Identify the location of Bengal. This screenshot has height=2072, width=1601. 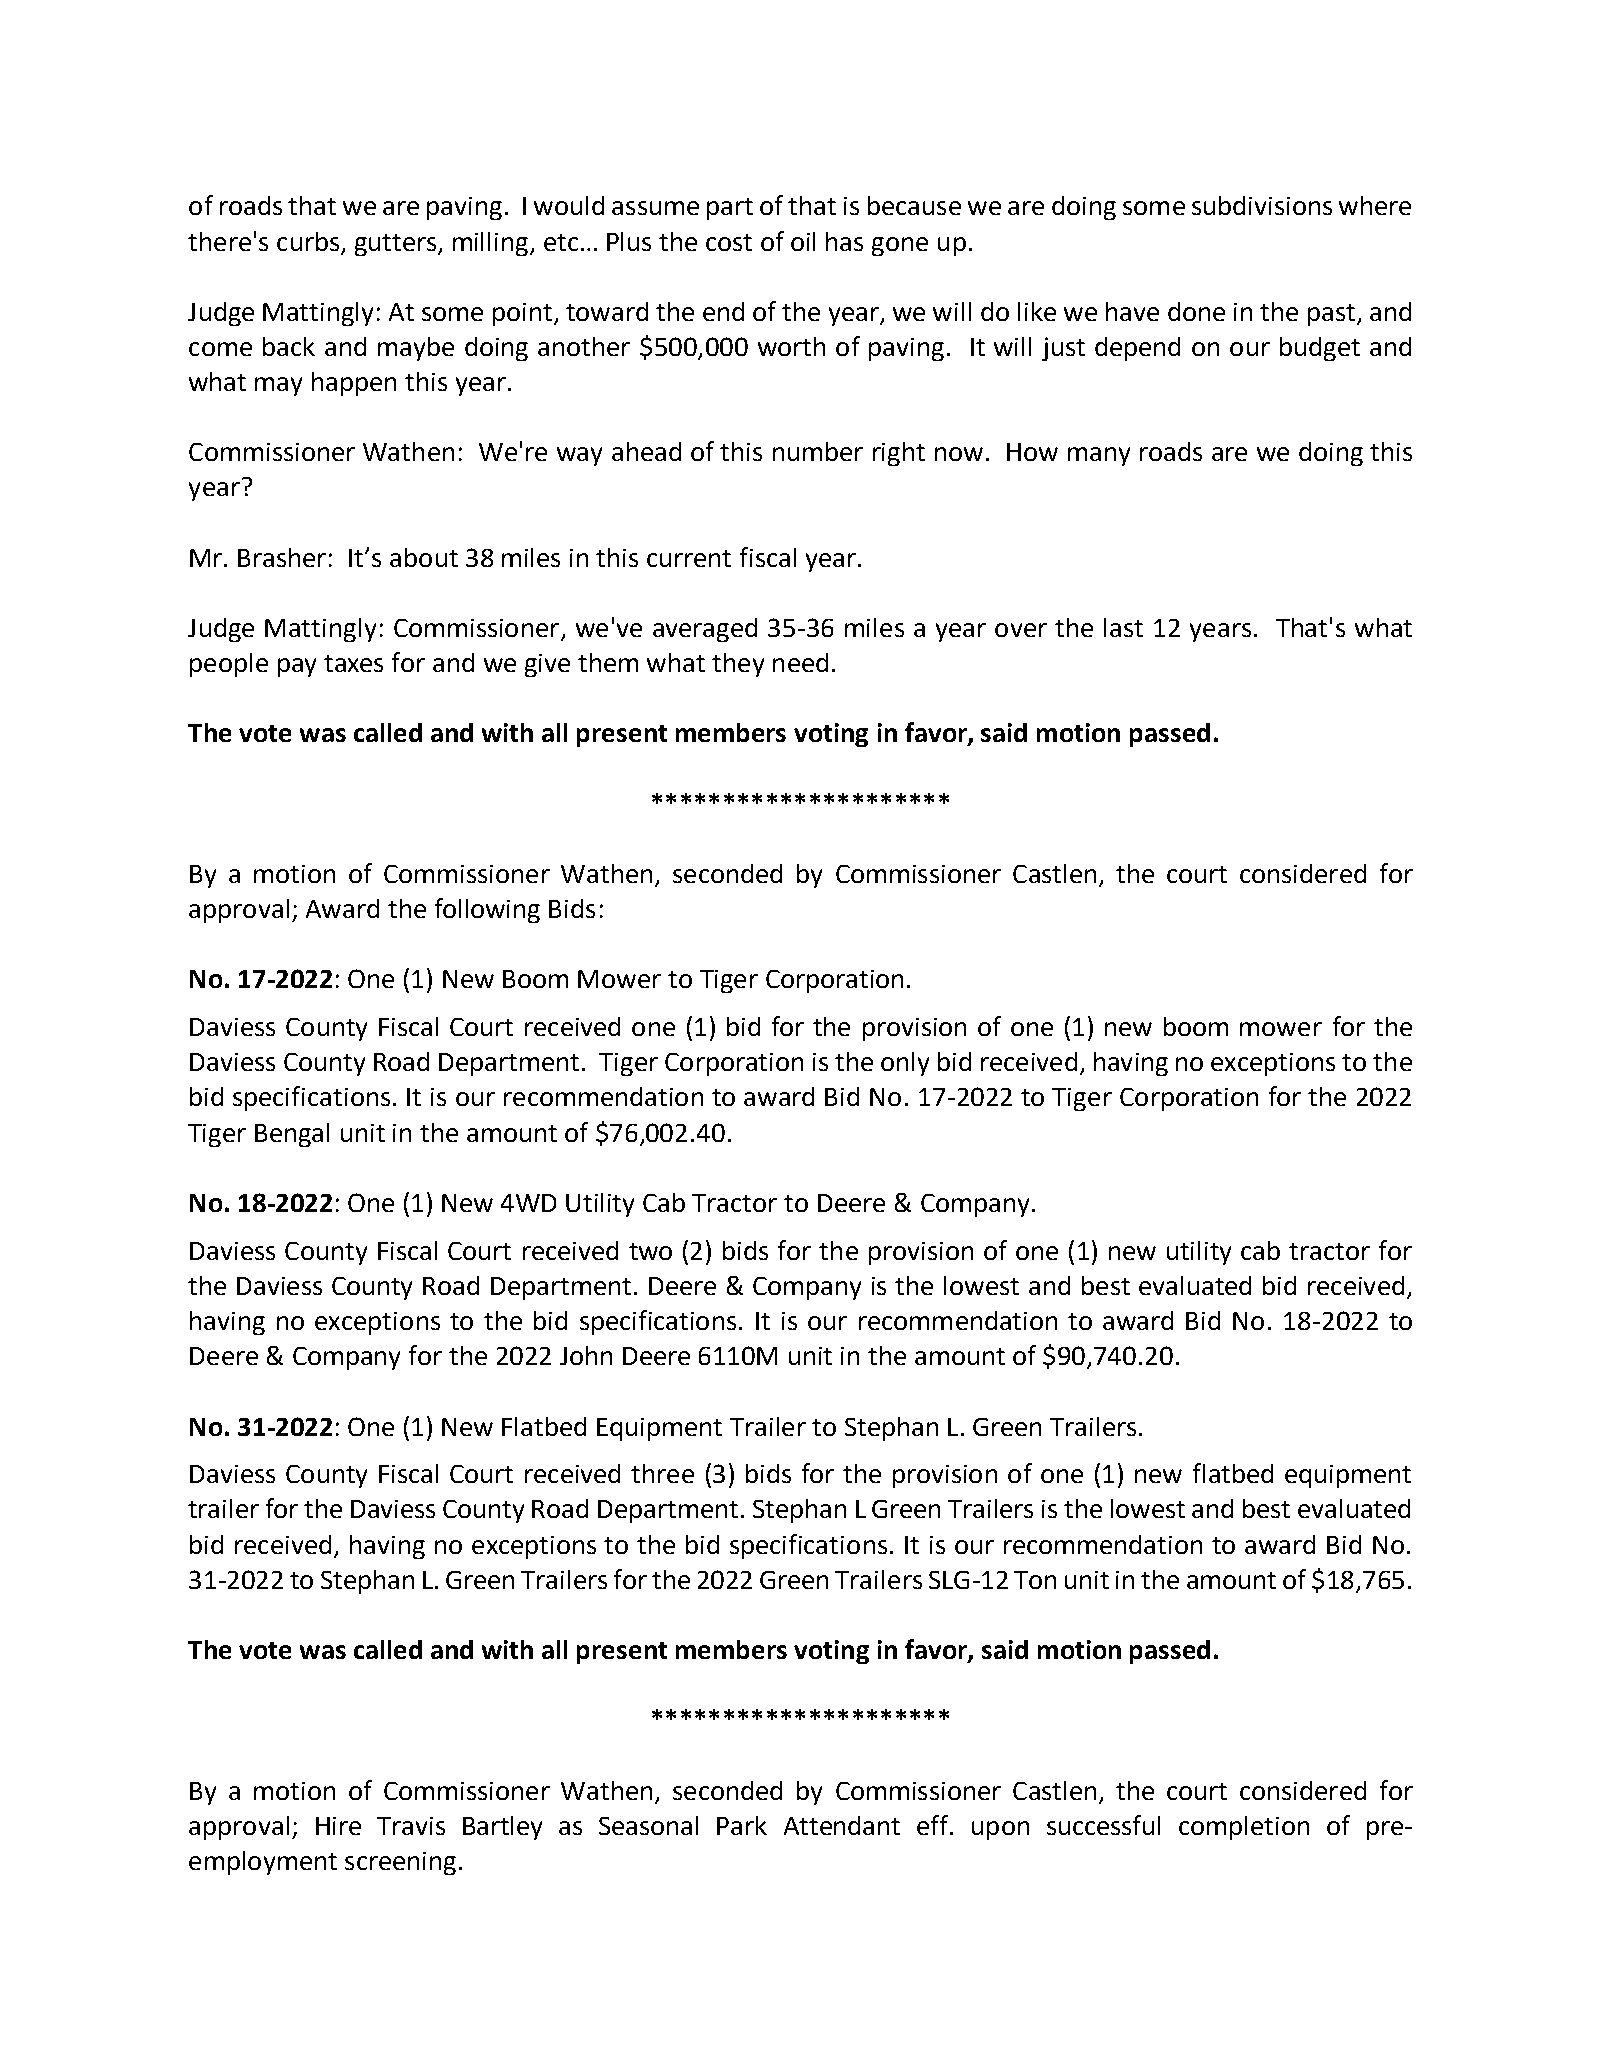
(292, 1135).
